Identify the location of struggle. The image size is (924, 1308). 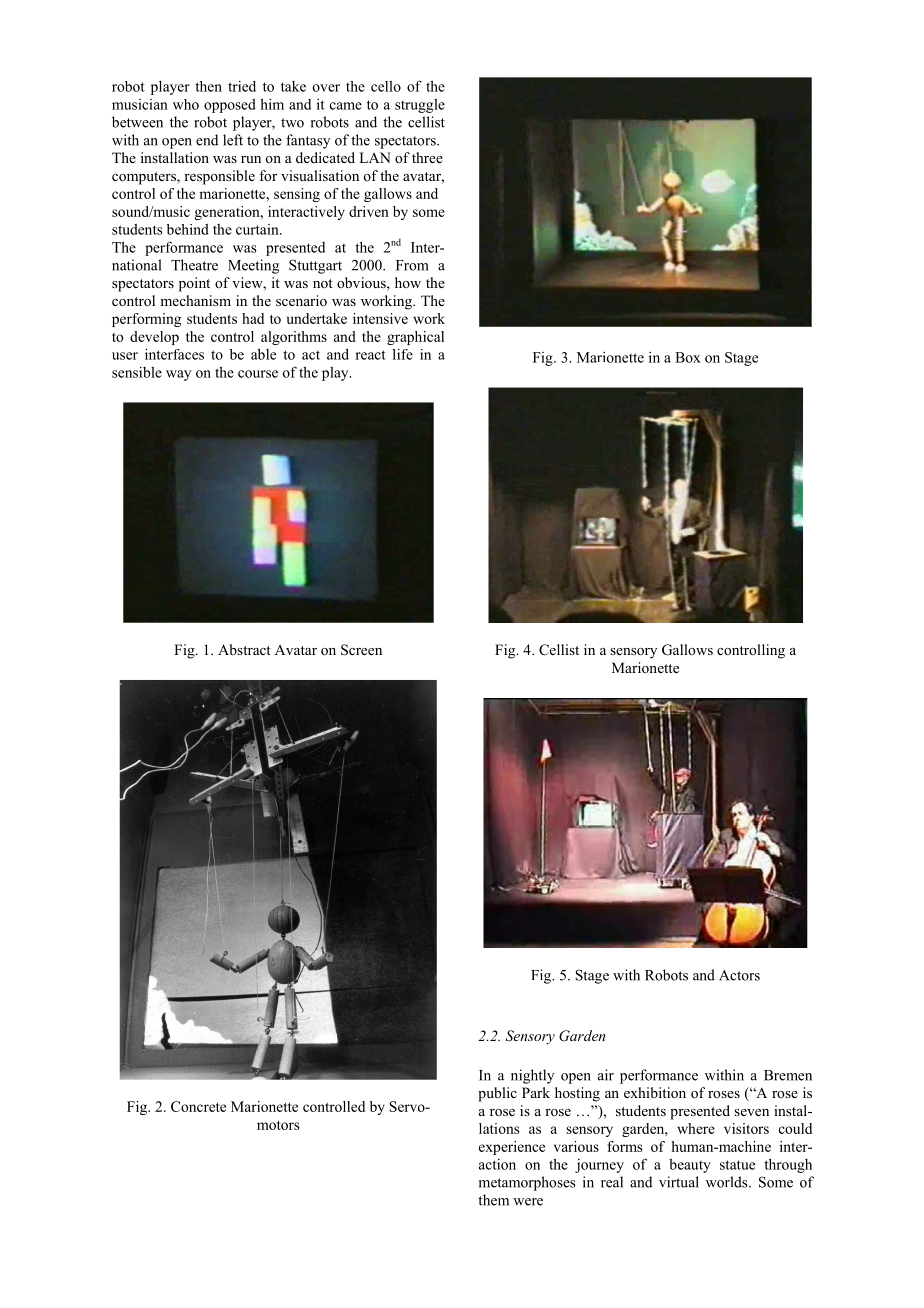
(420, 106).
